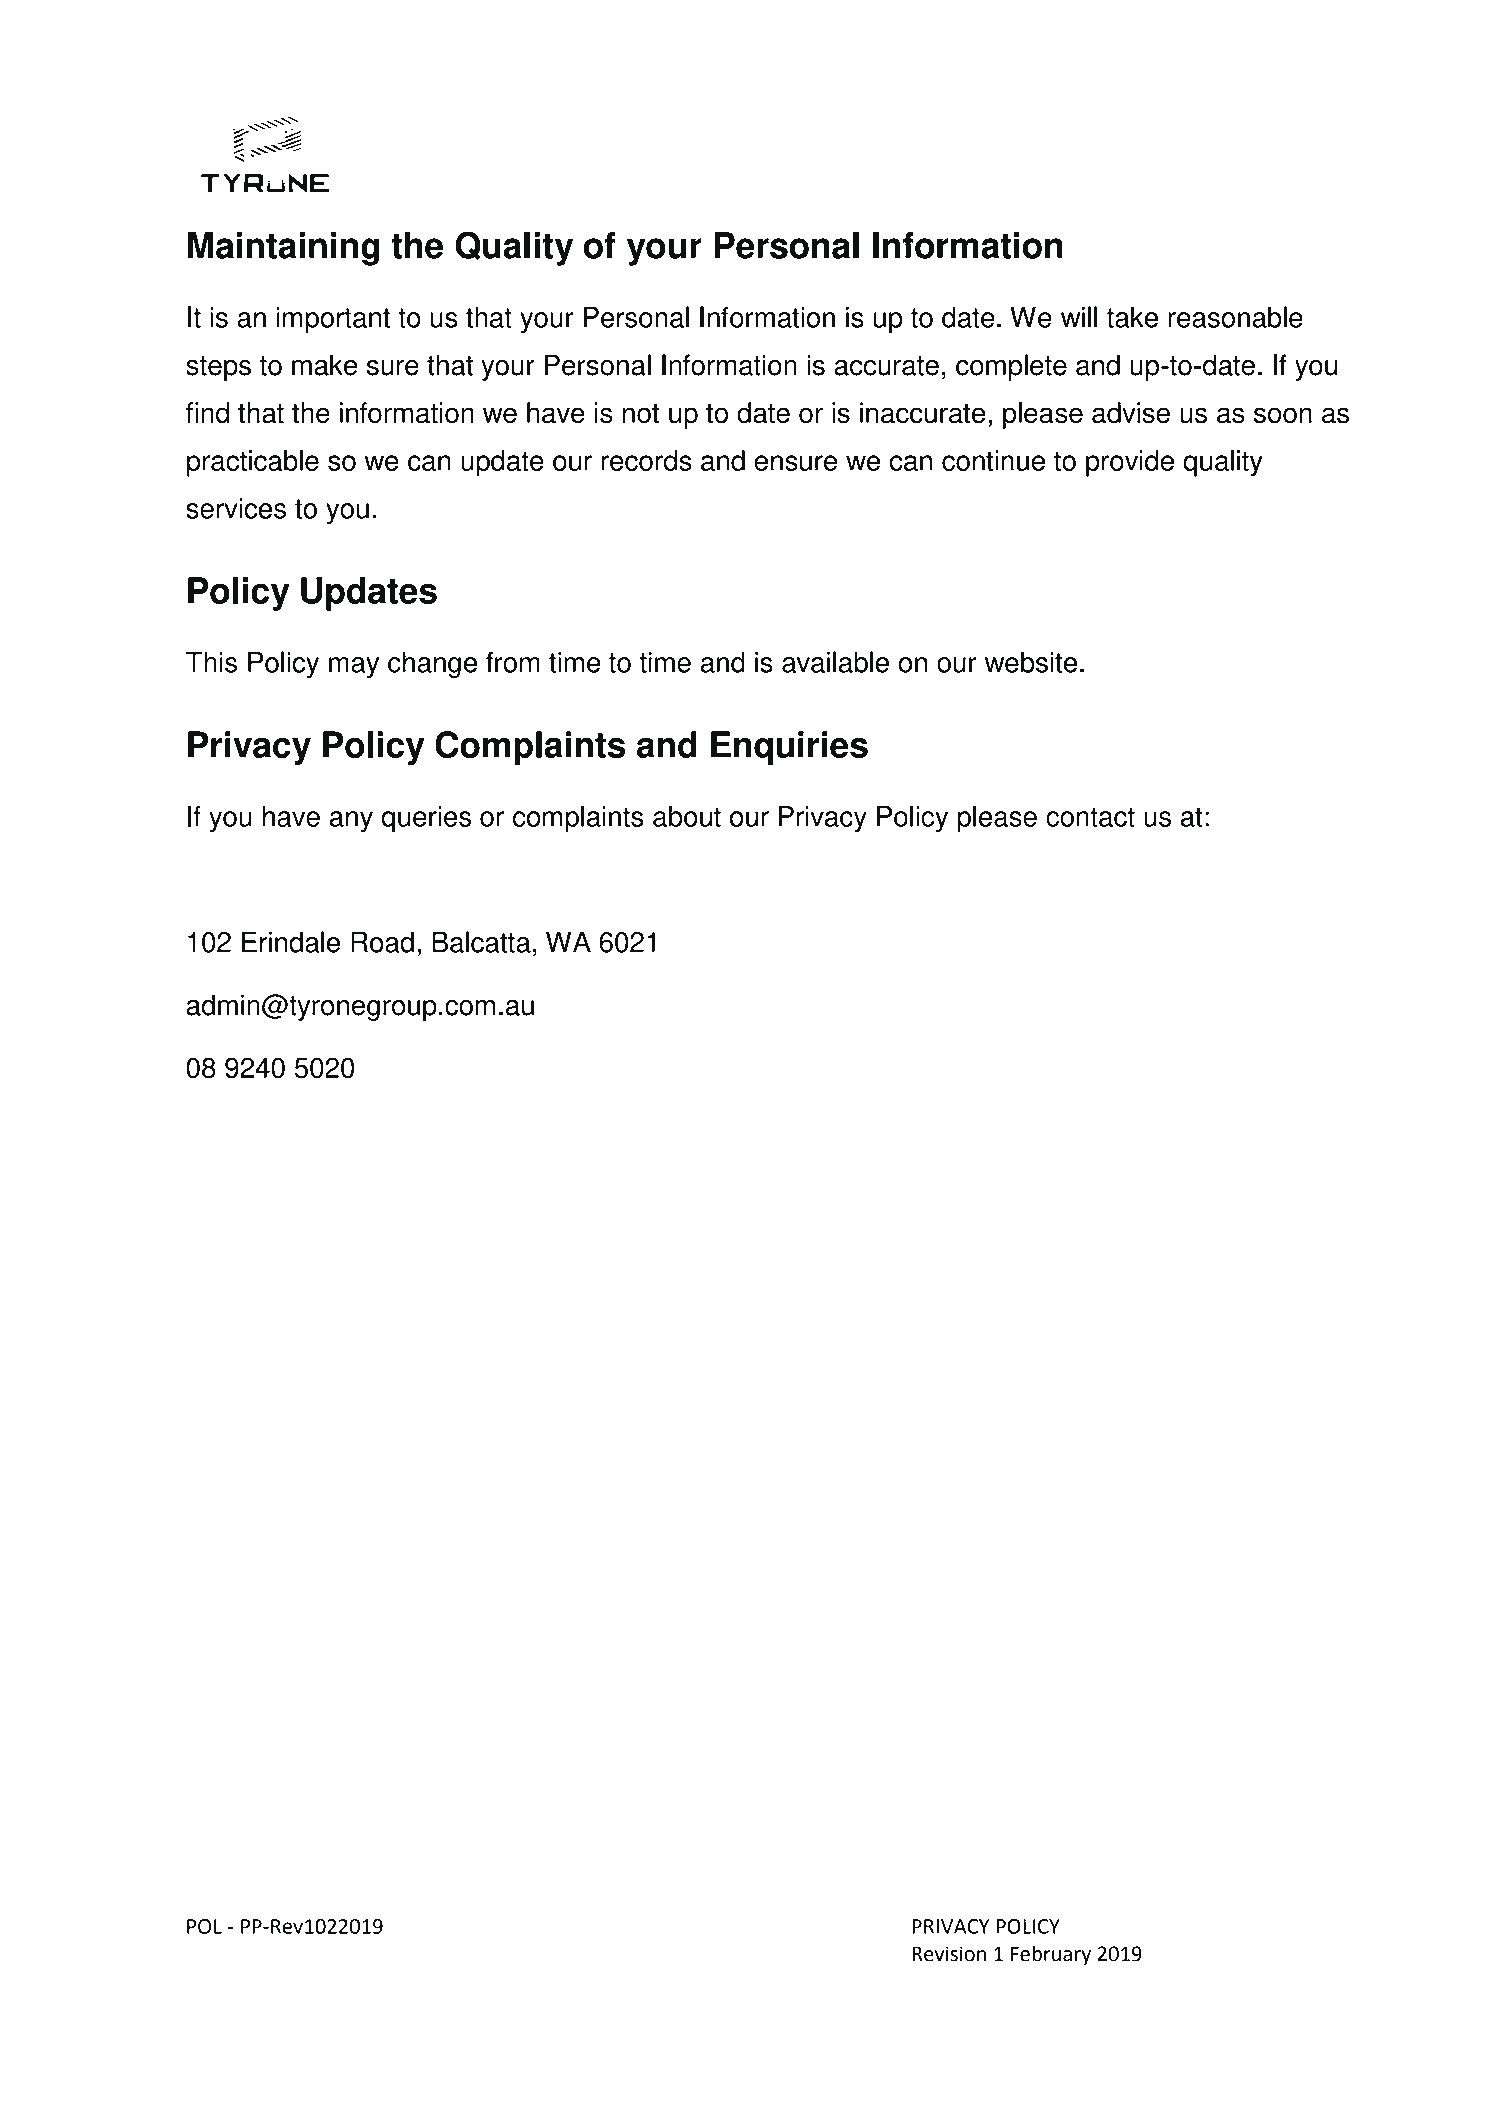 This screenshot has height=2121, width=1499. What do you see at coordinates (1132, 317) in the screenshot?
I see `take` at bounding box center [1132, 317].
